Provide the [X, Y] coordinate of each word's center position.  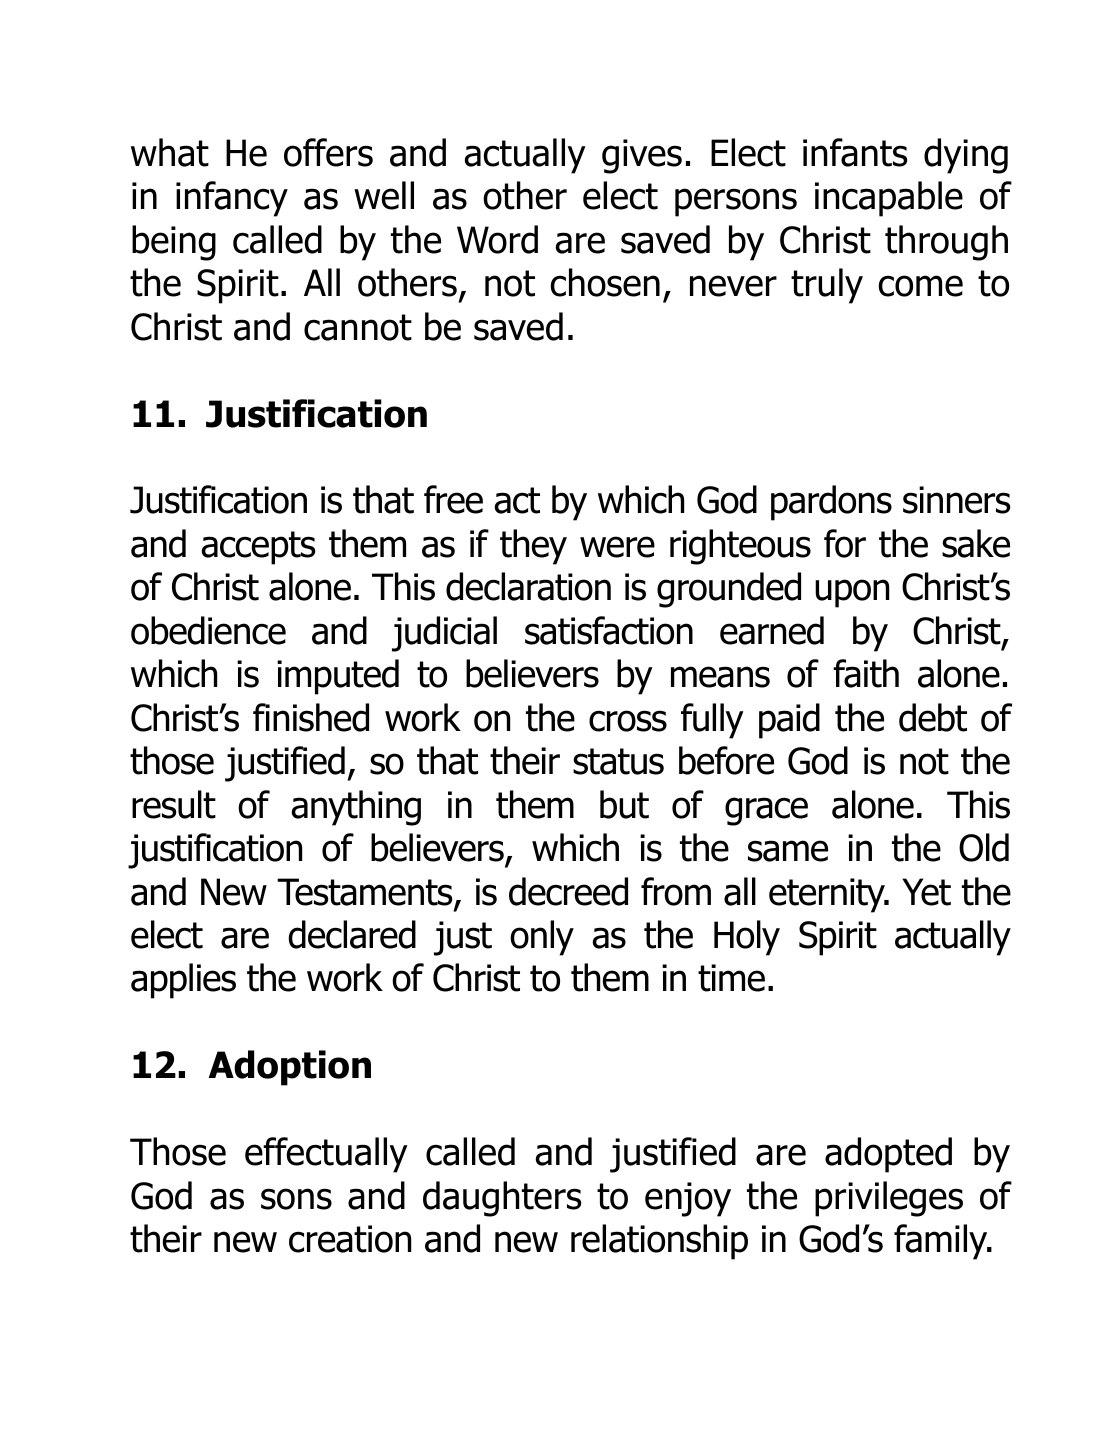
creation [350, 1239]
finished [311, 717]
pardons [831, 503]
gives [642, 156]
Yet [926, 892]
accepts [258, 548]
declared [352, 934]
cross [628, 721]
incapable [889, 199]
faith [866, 673]
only [542, 938]
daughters [502, 1199]
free [453, 499]
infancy [232, 199]
